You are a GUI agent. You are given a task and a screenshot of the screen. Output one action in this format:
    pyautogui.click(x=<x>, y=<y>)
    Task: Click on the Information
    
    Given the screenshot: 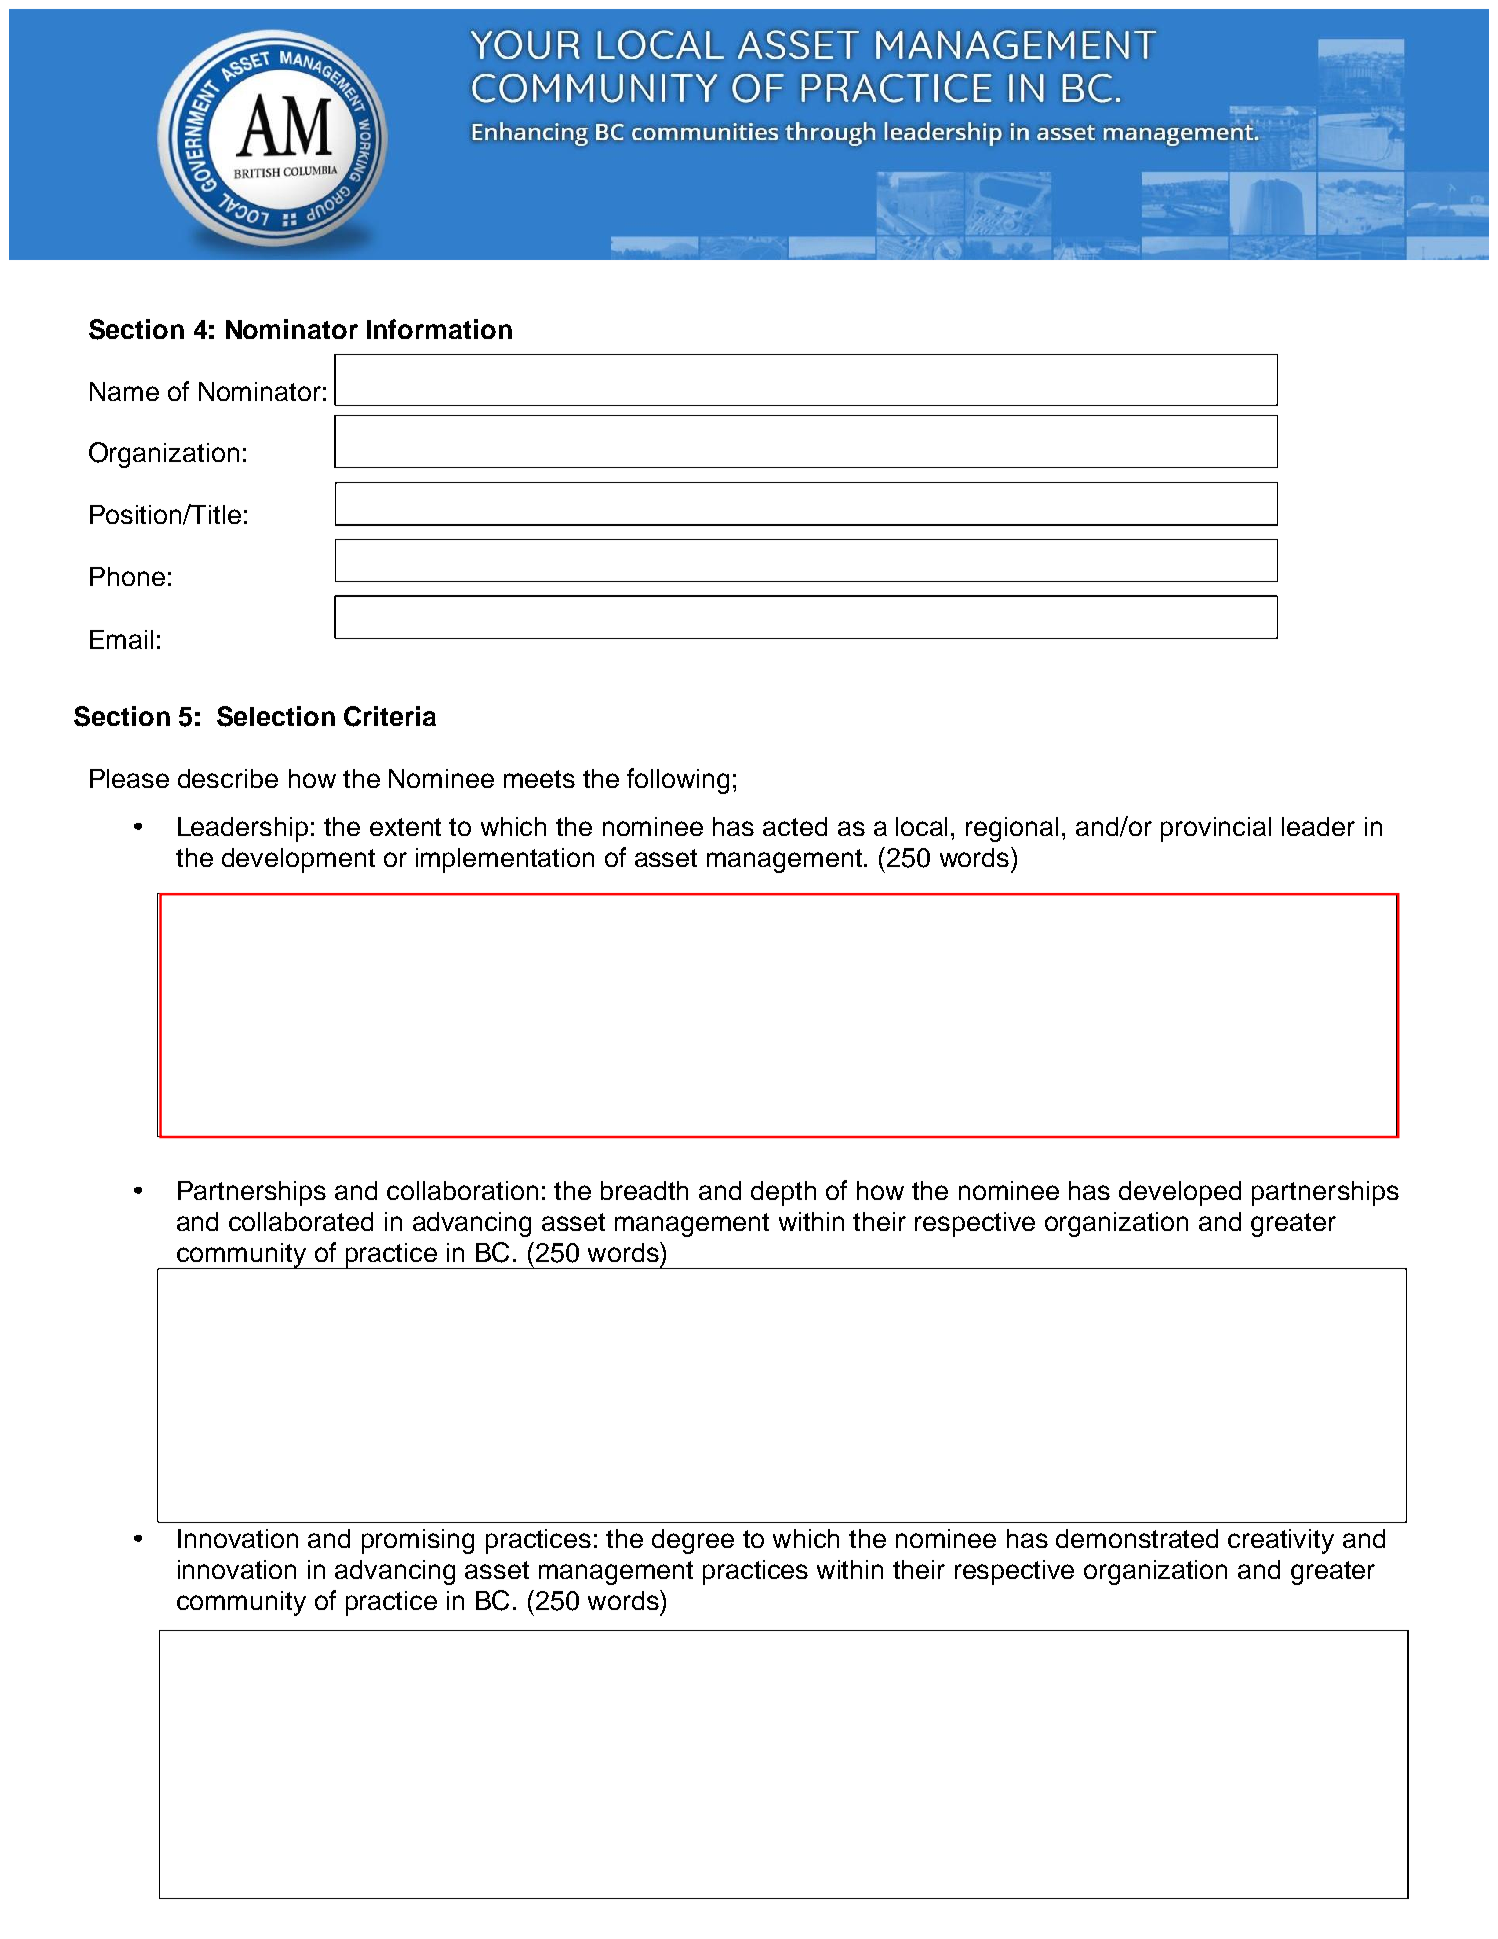 What is the action you would take?
    pyautogui.click(x=439, y=329)
